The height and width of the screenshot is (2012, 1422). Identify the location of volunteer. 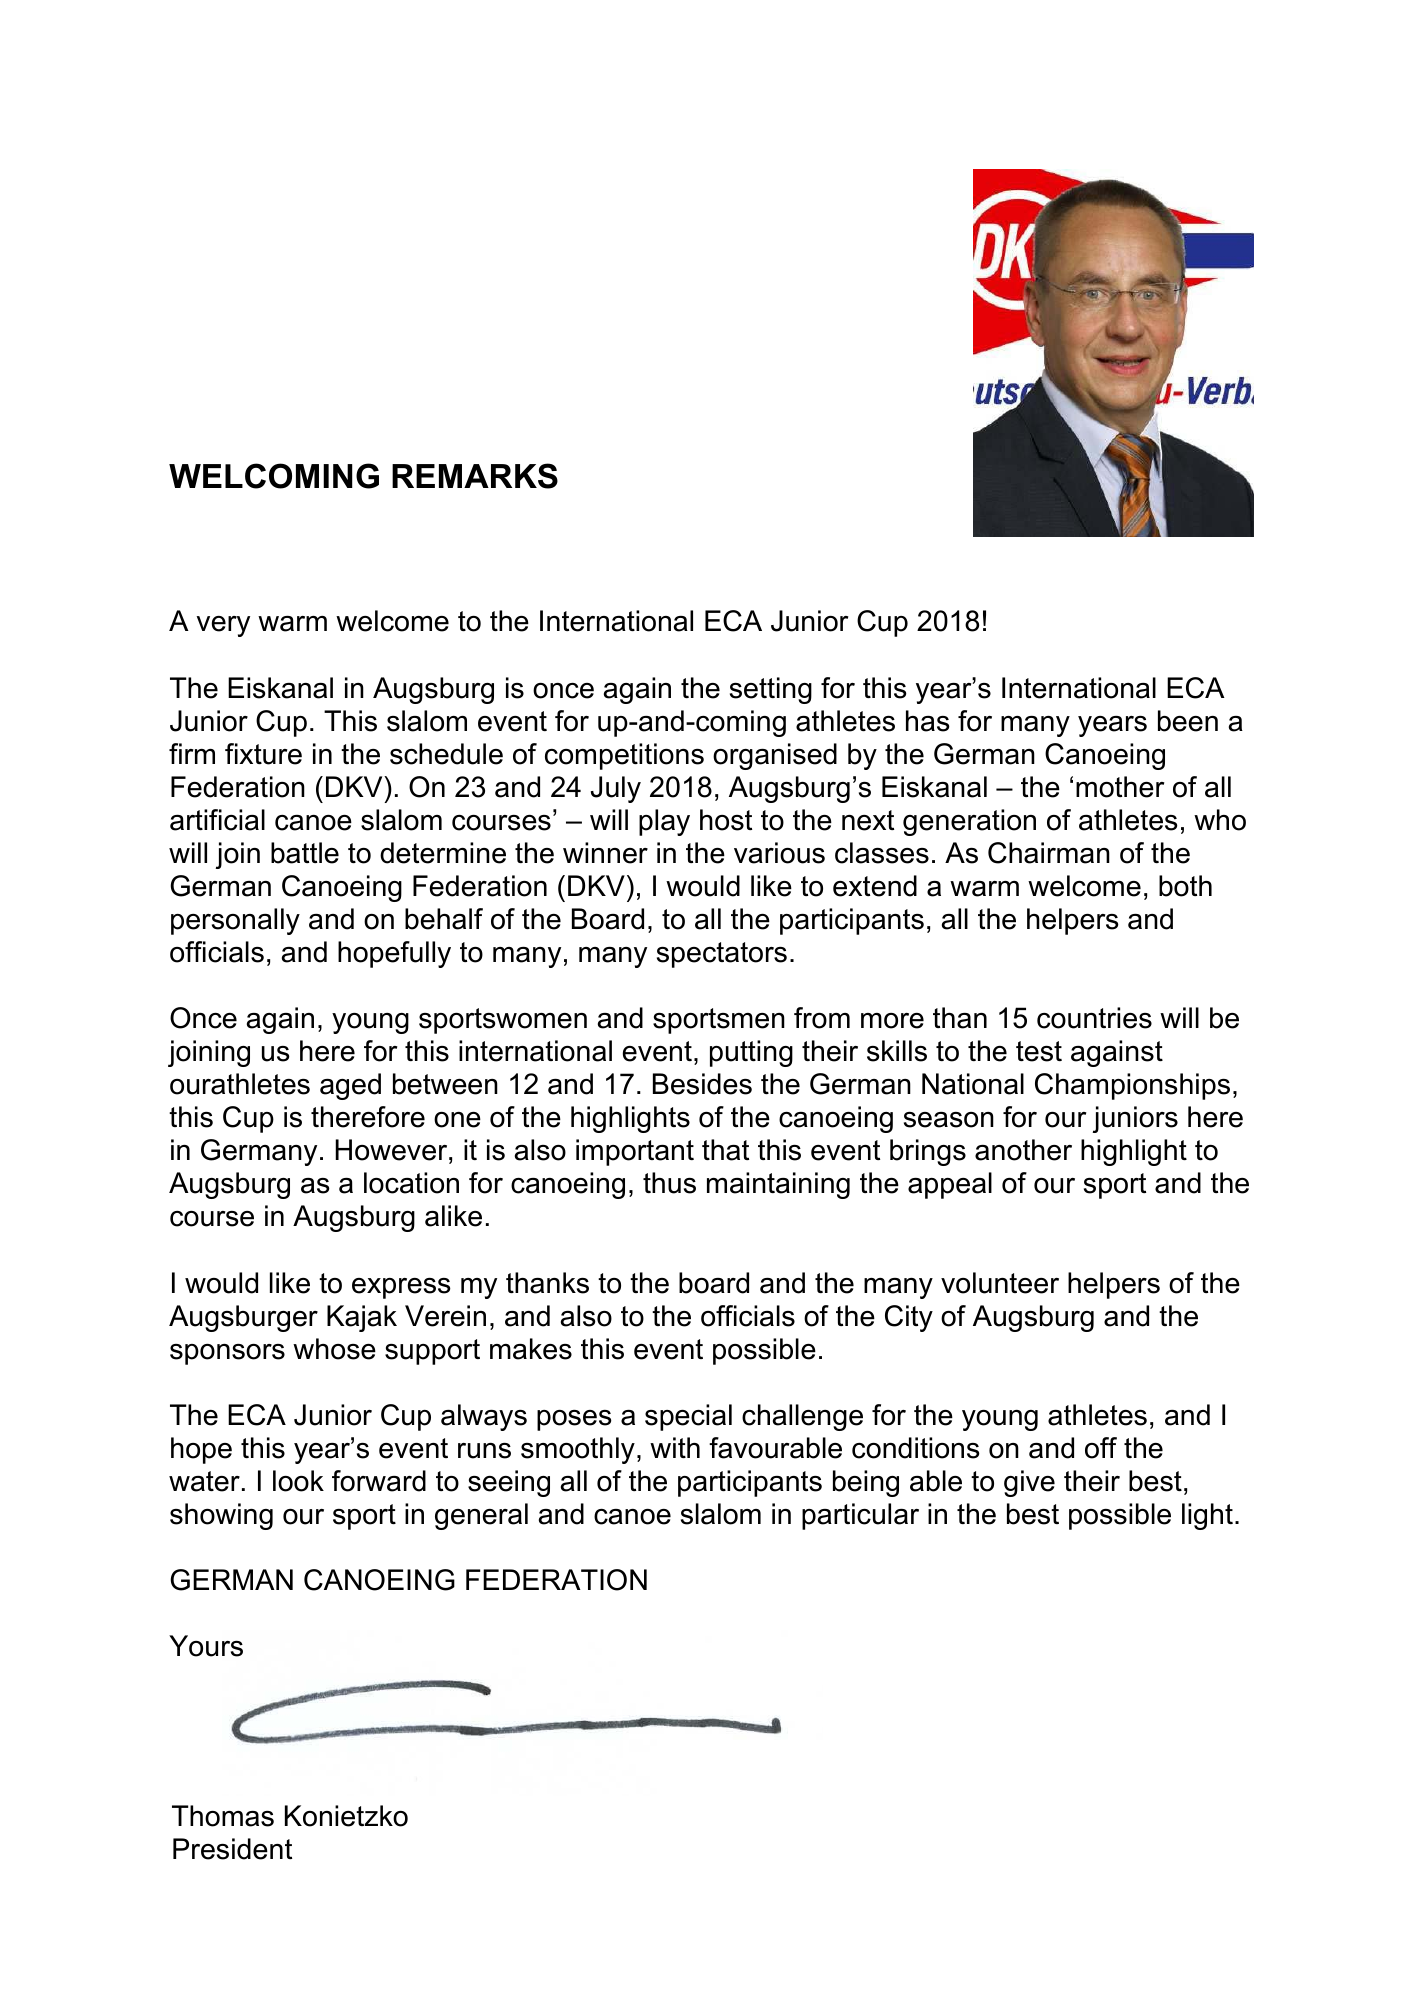
(1000, 1283).
